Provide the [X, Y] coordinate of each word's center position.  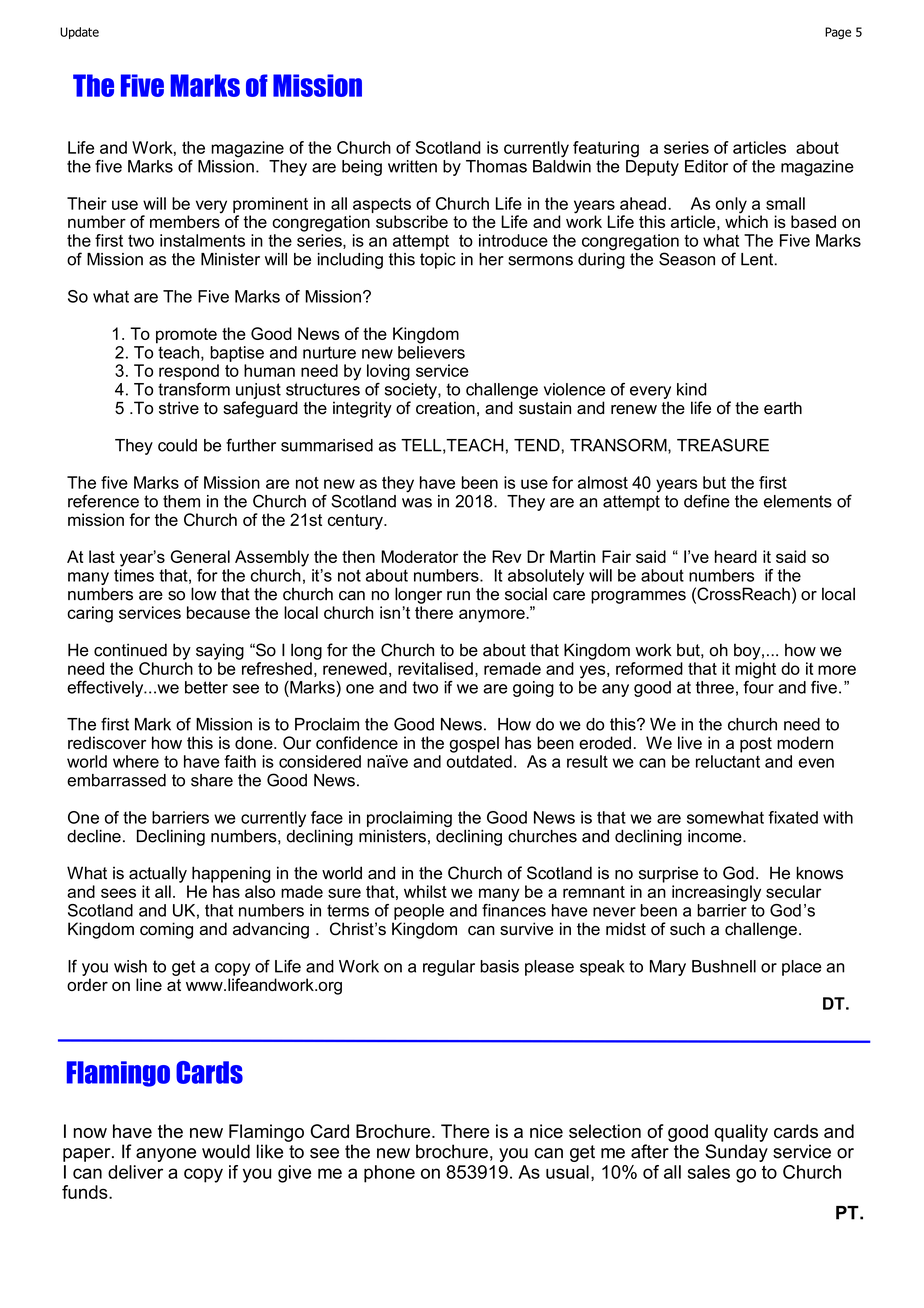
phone [389, 1174]
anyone [166, 1155]
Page [838, 33]
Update [79, 33]
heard [736, 556]
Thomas [496, 166]
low [203, 594]
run [458, 596]
